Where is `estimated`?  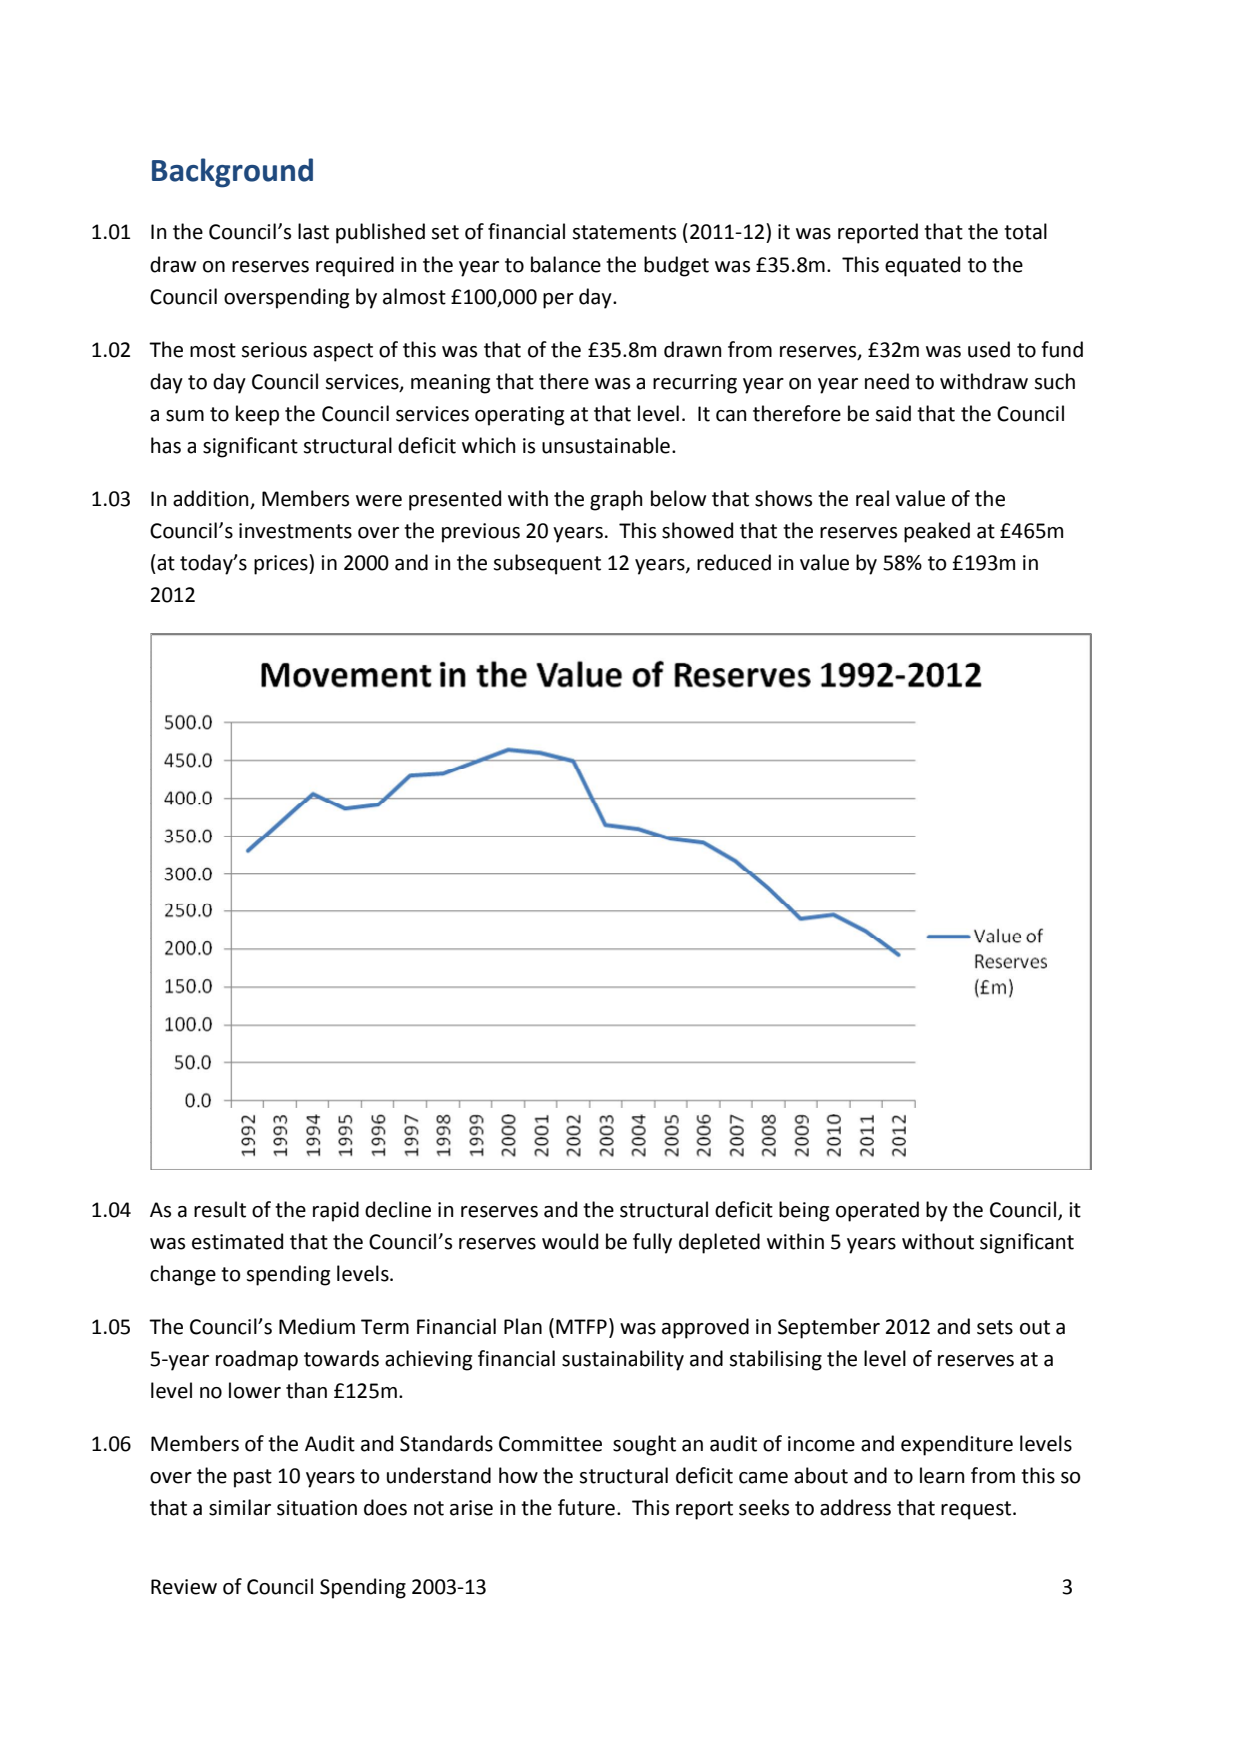 estimated is located at coordinates (237, 1241).
